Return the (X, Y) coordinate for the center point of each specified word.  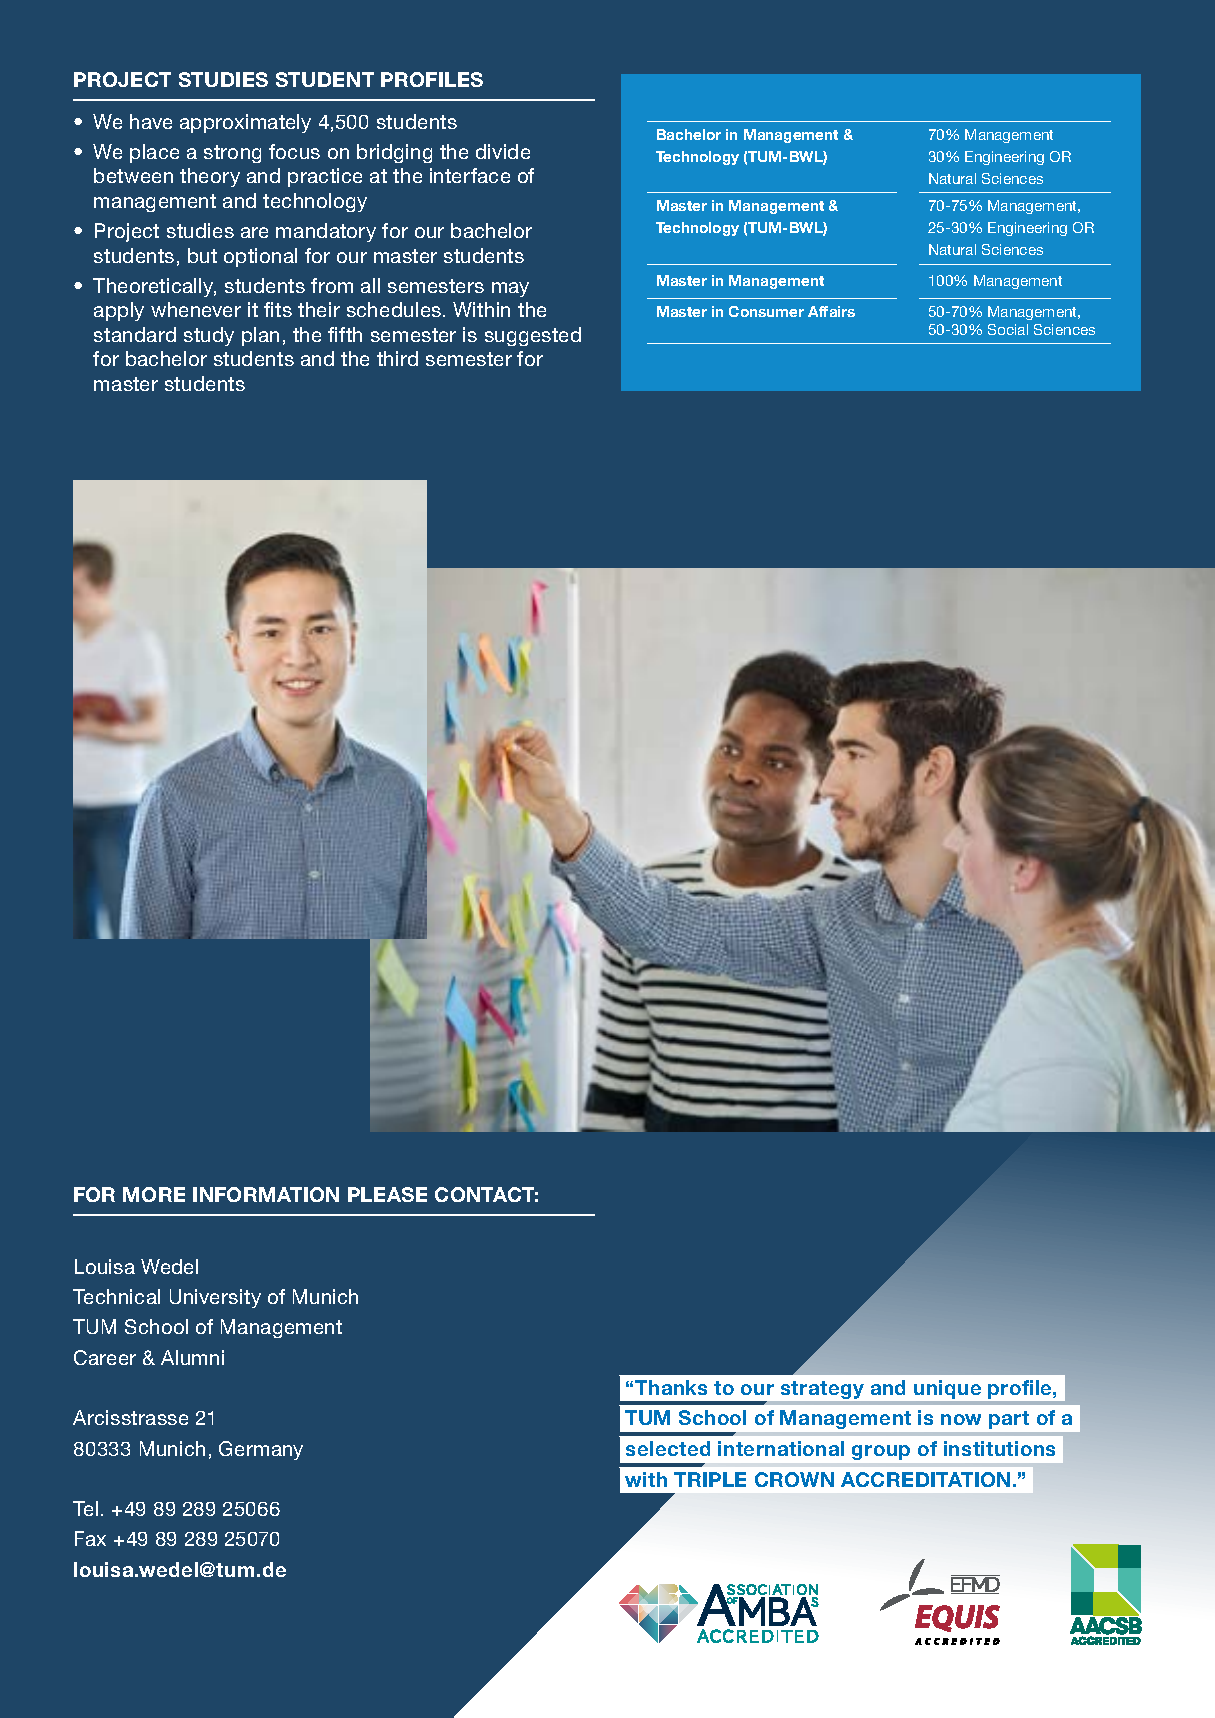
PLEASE (387, 1194)
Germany (261, 1450)
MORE (154, 1194)
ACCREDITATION (925, 1479)
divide (503, 151)
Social (1008, 329)
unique (947, 1389)
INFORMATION (266, 1194)
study (209, 336)
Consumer (766, 311)
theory (210, 177)
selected (668, 1448)
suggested (533, 336)
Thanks (671, 1387)
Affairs (831, 311)
